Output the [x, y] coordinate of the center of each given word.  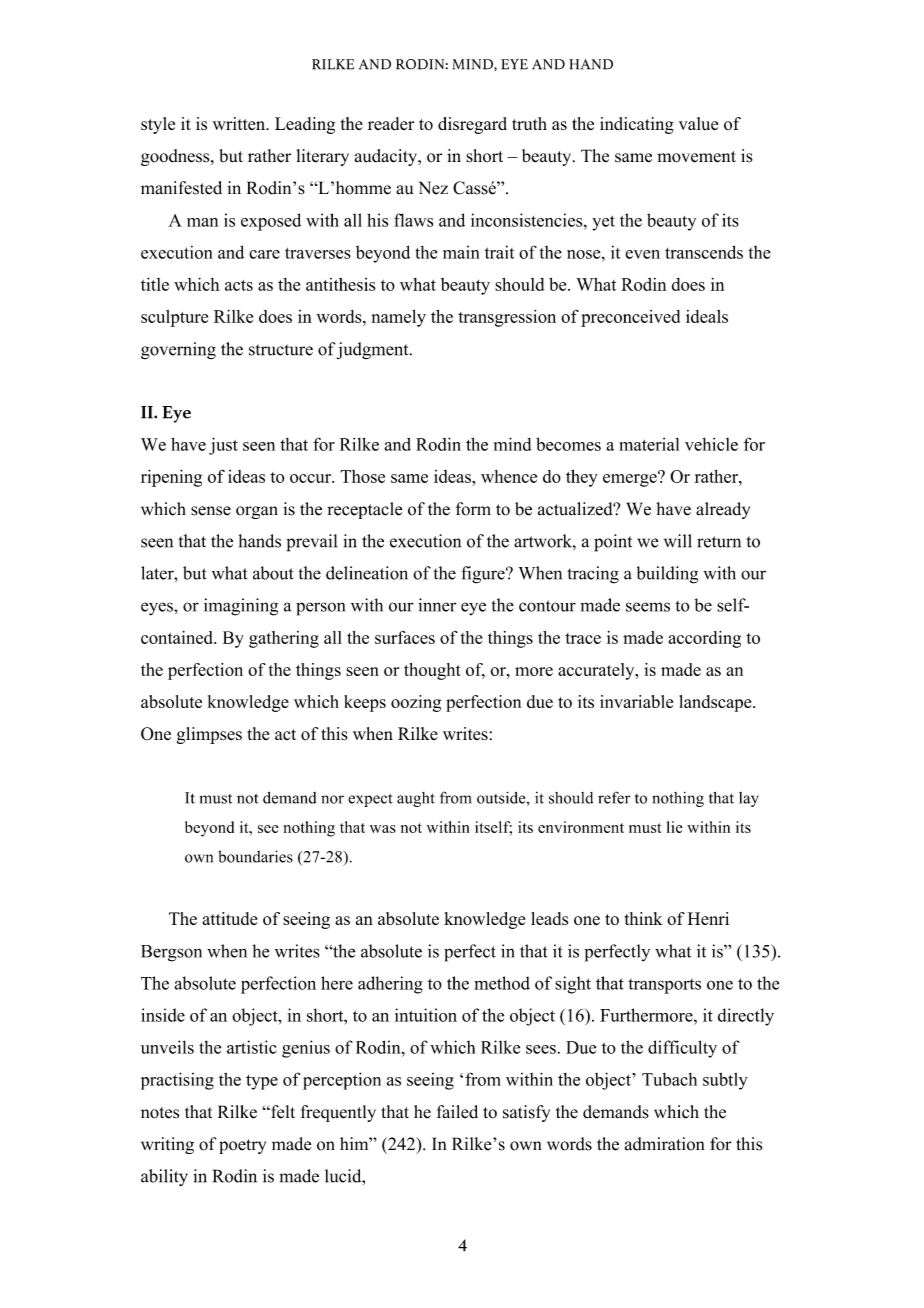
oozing [416, 703]
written [240, 123]
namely [398, 318]
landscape [716, 703]
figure [484, 575]
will [678, 541]
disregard [472, 125]
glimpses [209, 735]
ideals [707, 316]
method [502, 983]
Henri [708, 918]
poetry [242, 1146]
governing [178, 351]
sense [211, 511]
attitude [230, 918]
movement [696, 157]
